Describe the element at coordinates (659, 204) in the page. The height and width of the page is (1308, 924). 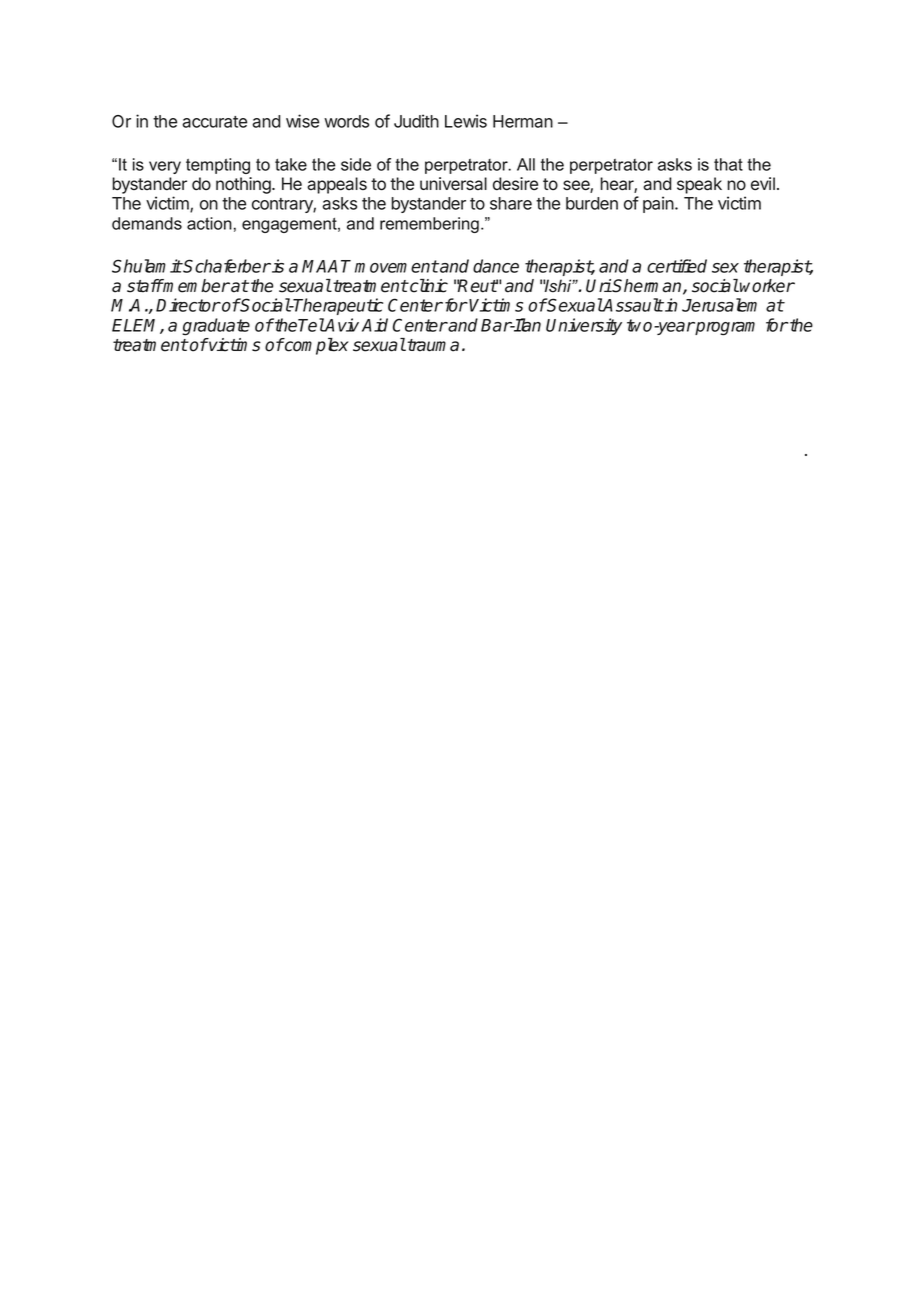
I see `pain` at that location.
